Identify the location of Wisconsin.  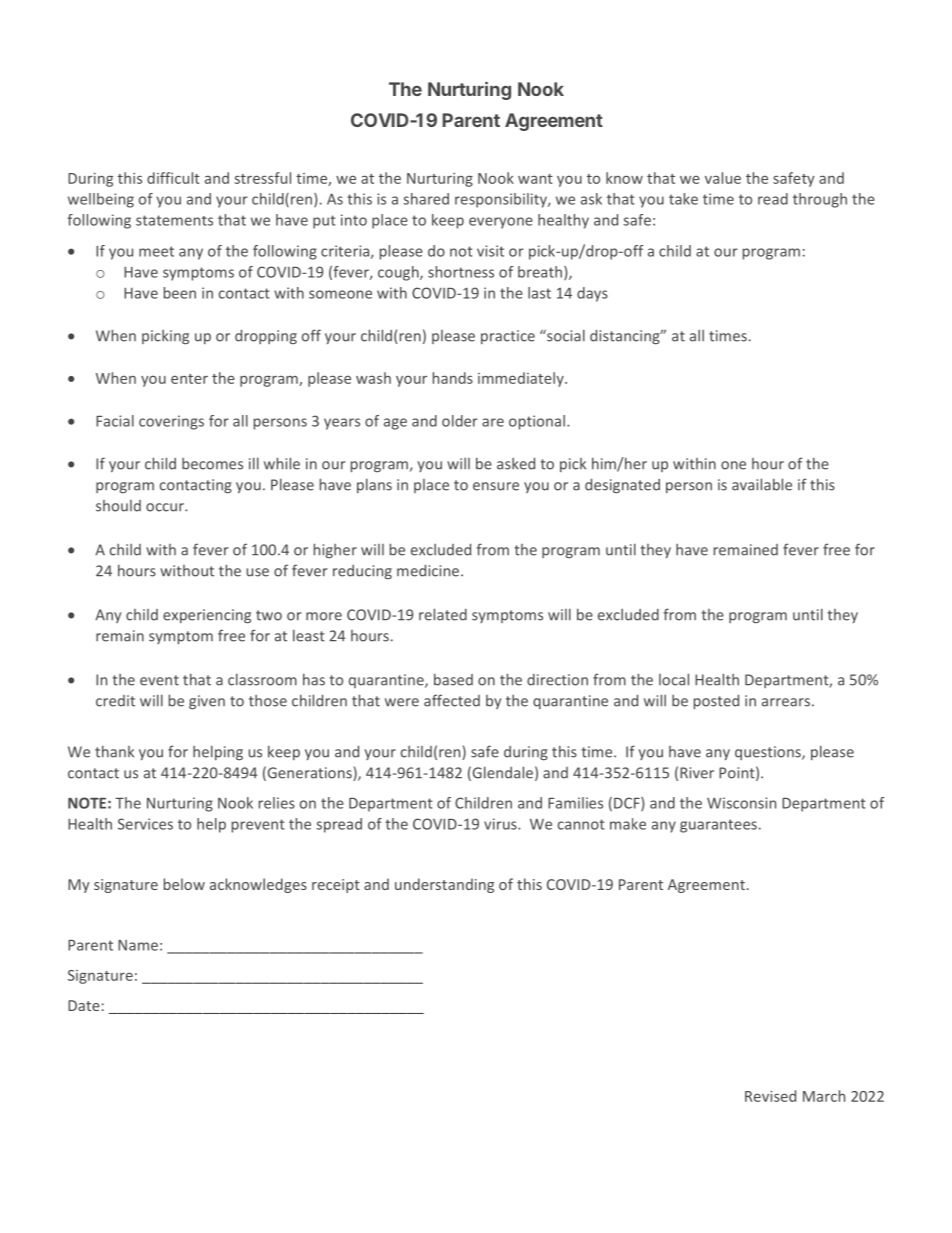
(741, 803).
